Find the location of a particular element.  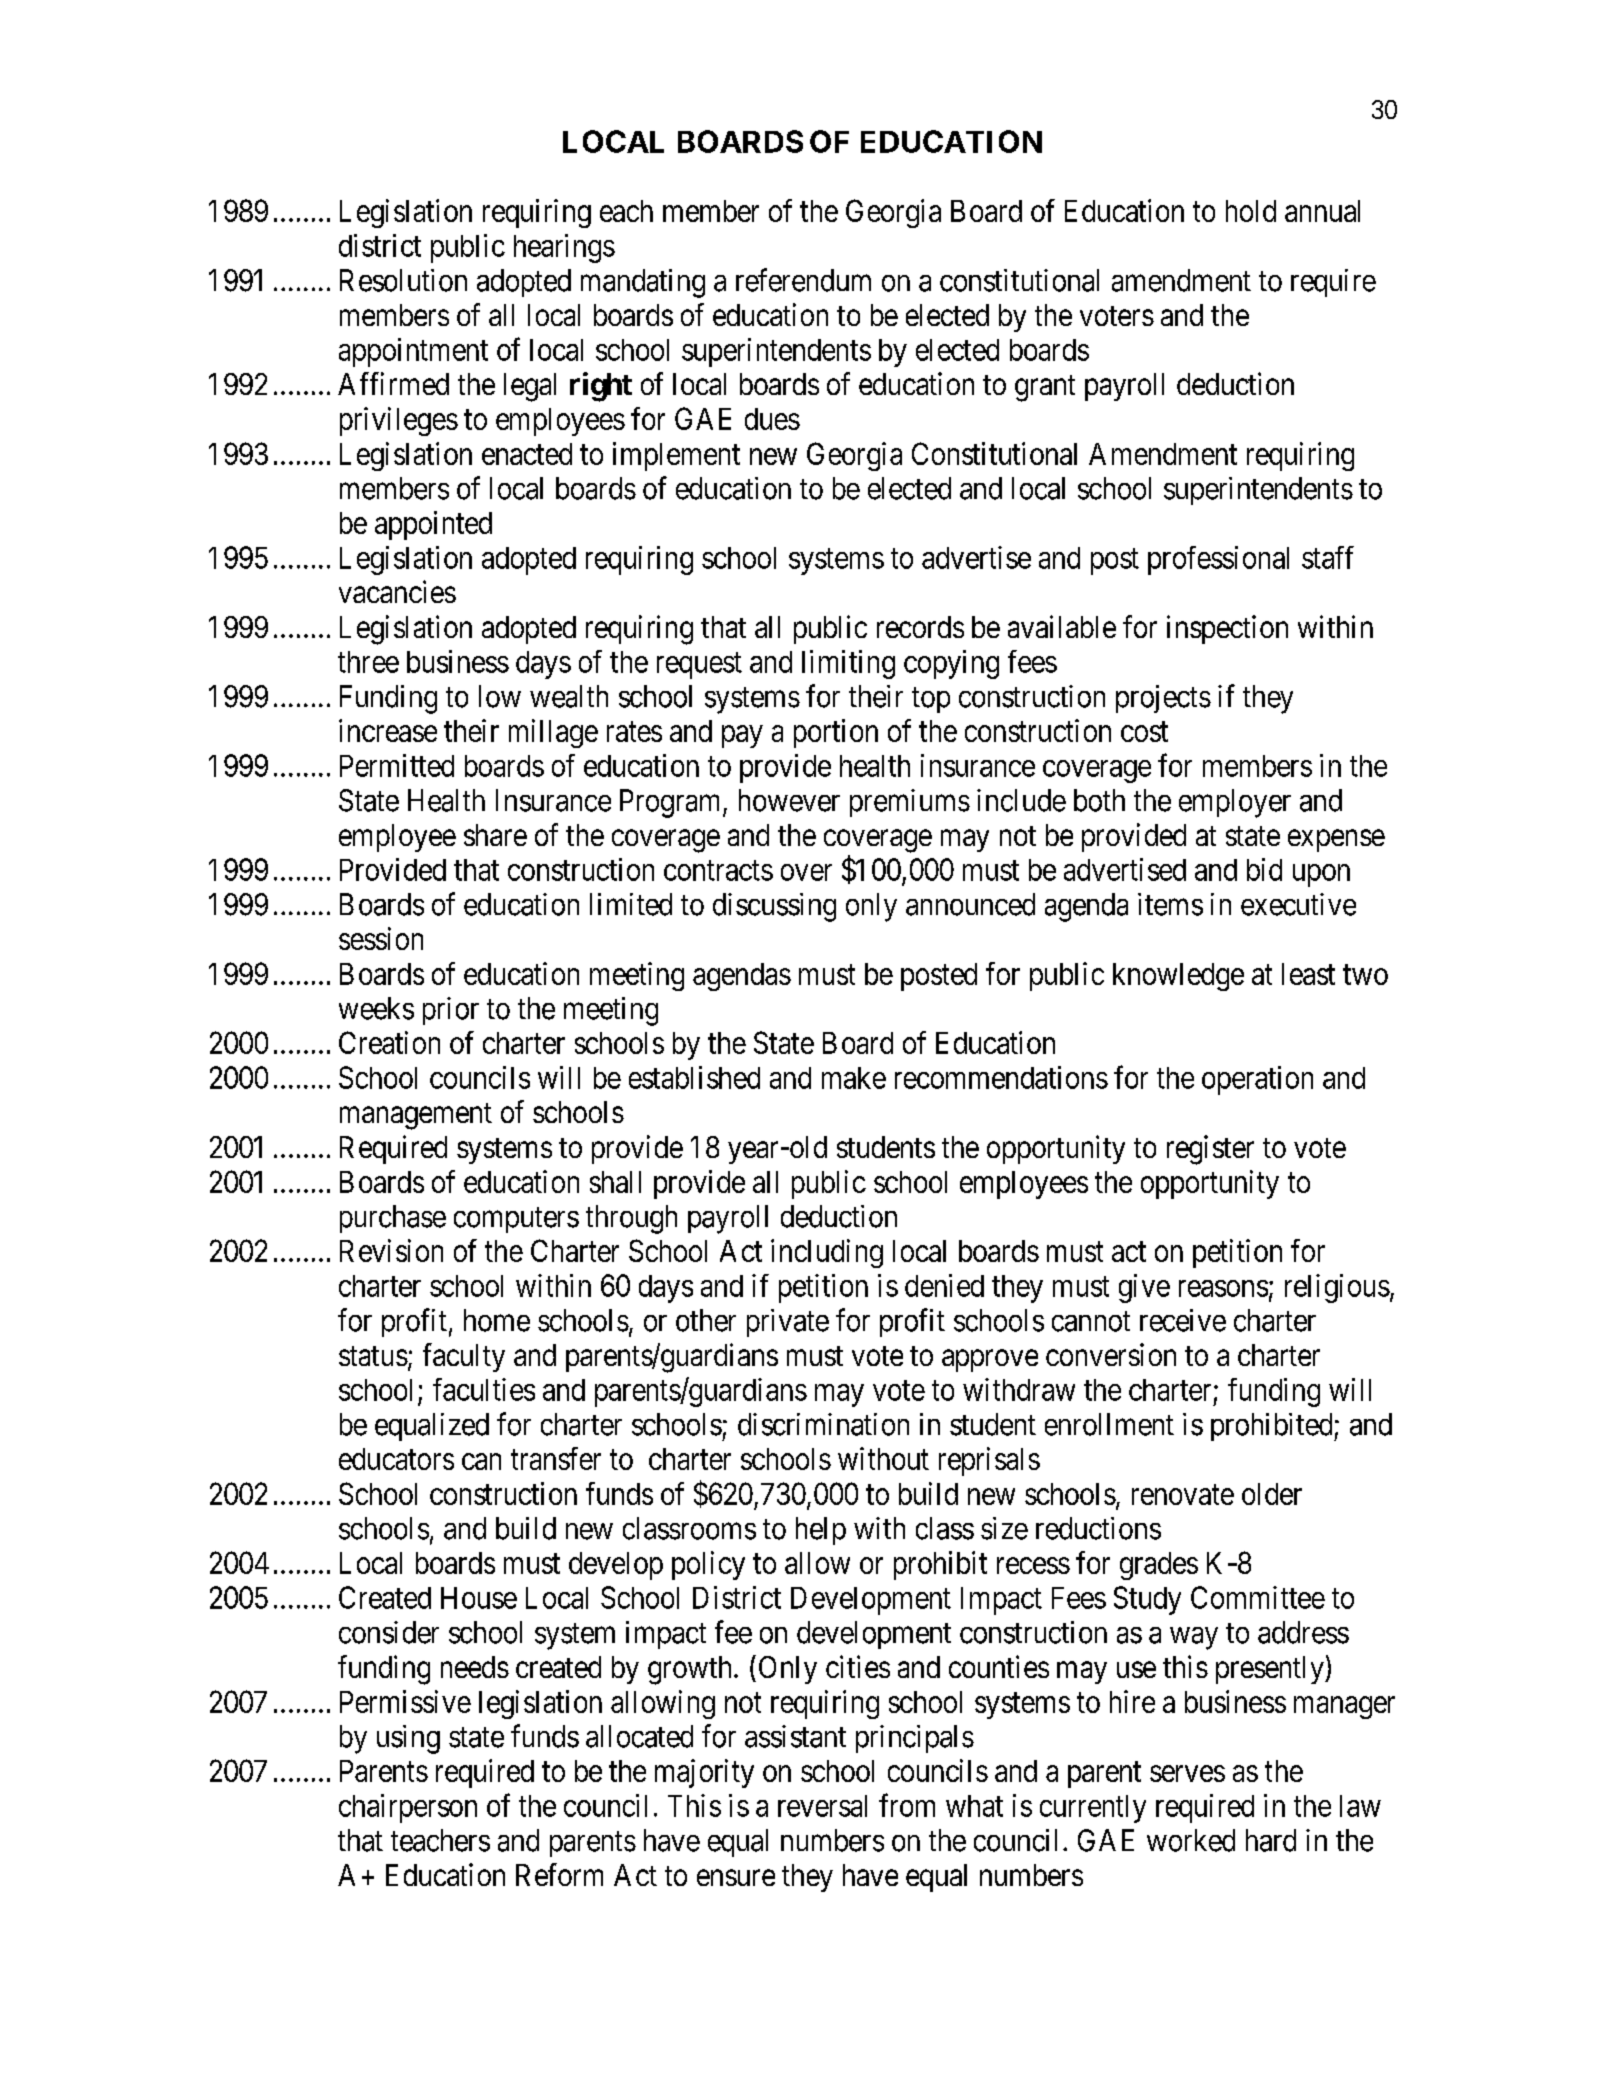

referendum is located at coordinates (803, 280).
